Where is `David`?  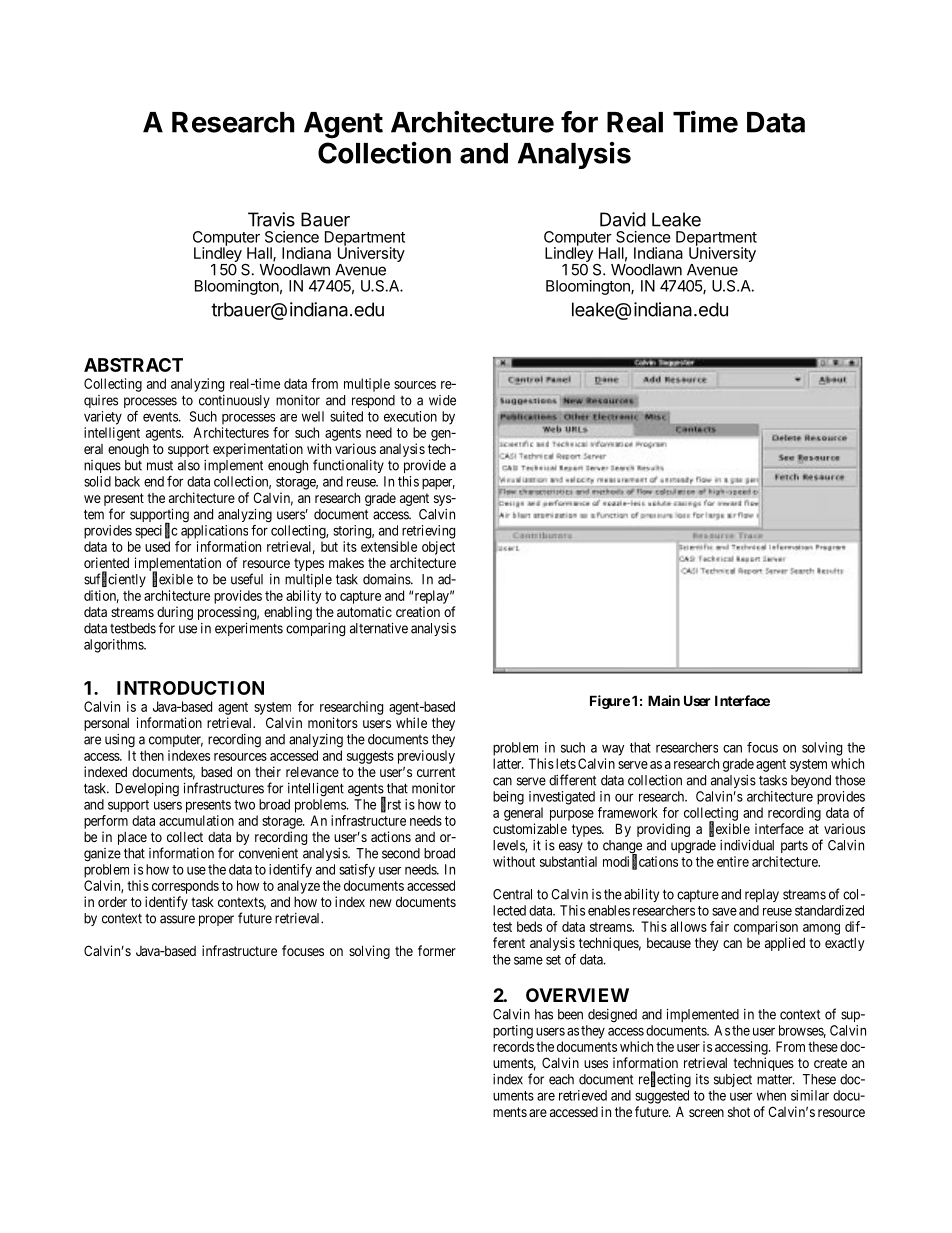 David is located at coordinates (623, 219).
